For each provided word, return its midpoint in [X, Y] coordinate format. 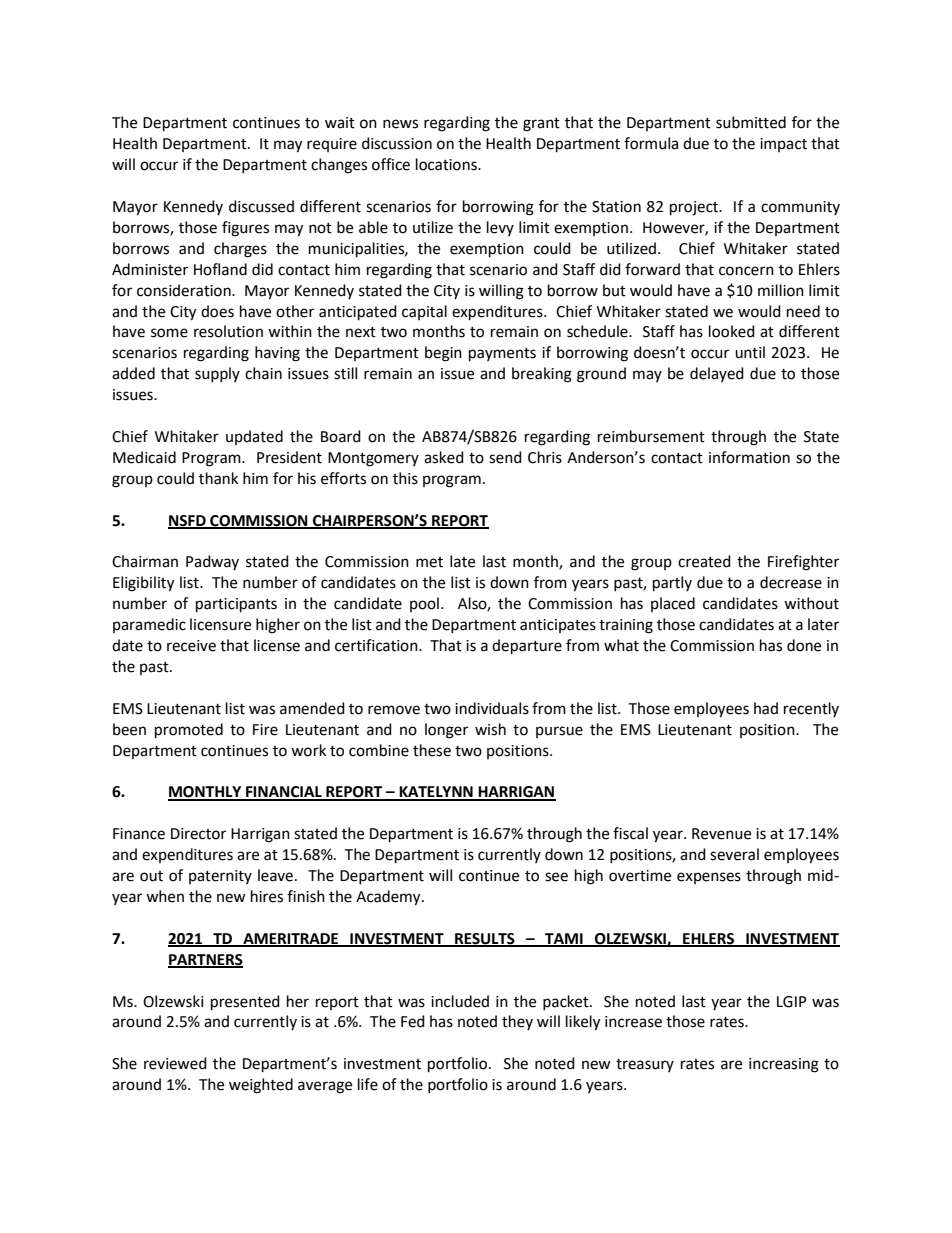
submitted [751, 122]
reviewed [175, 1063]
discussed [261, 206]
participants [236, 605]
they [517, 1022]
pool [424, 604]
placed [673, 604]
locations [447, 164]
